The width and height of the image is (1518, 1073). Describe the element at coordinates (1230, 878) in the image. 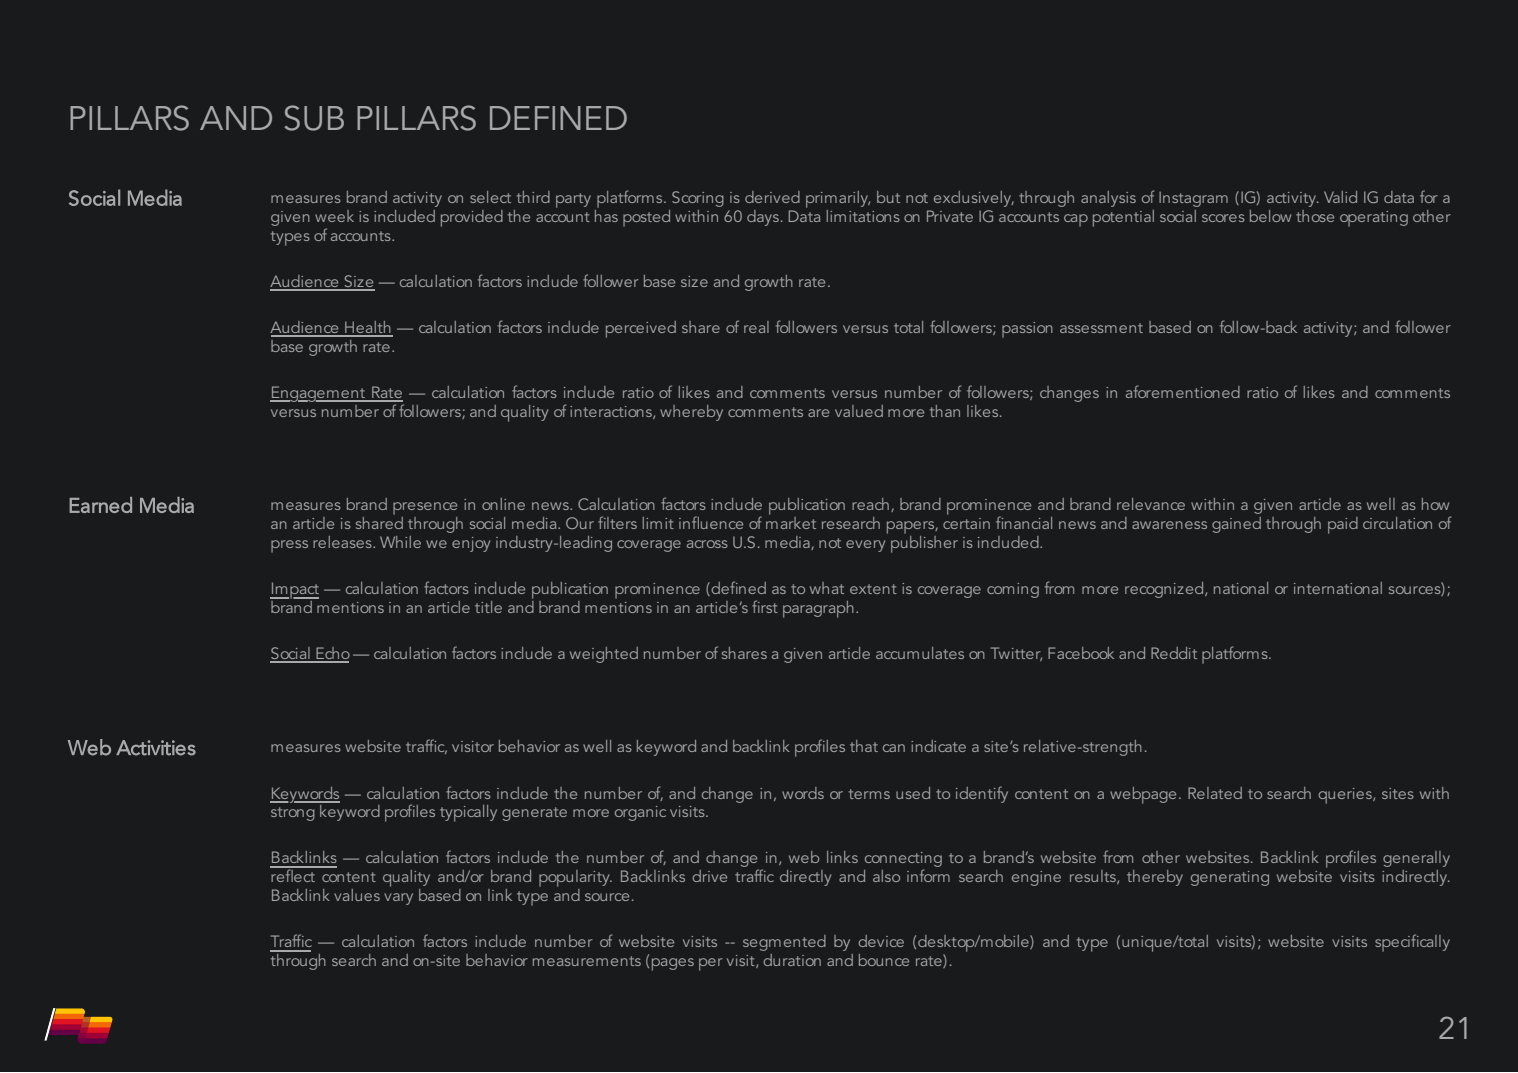

I see `generating` at that location.
